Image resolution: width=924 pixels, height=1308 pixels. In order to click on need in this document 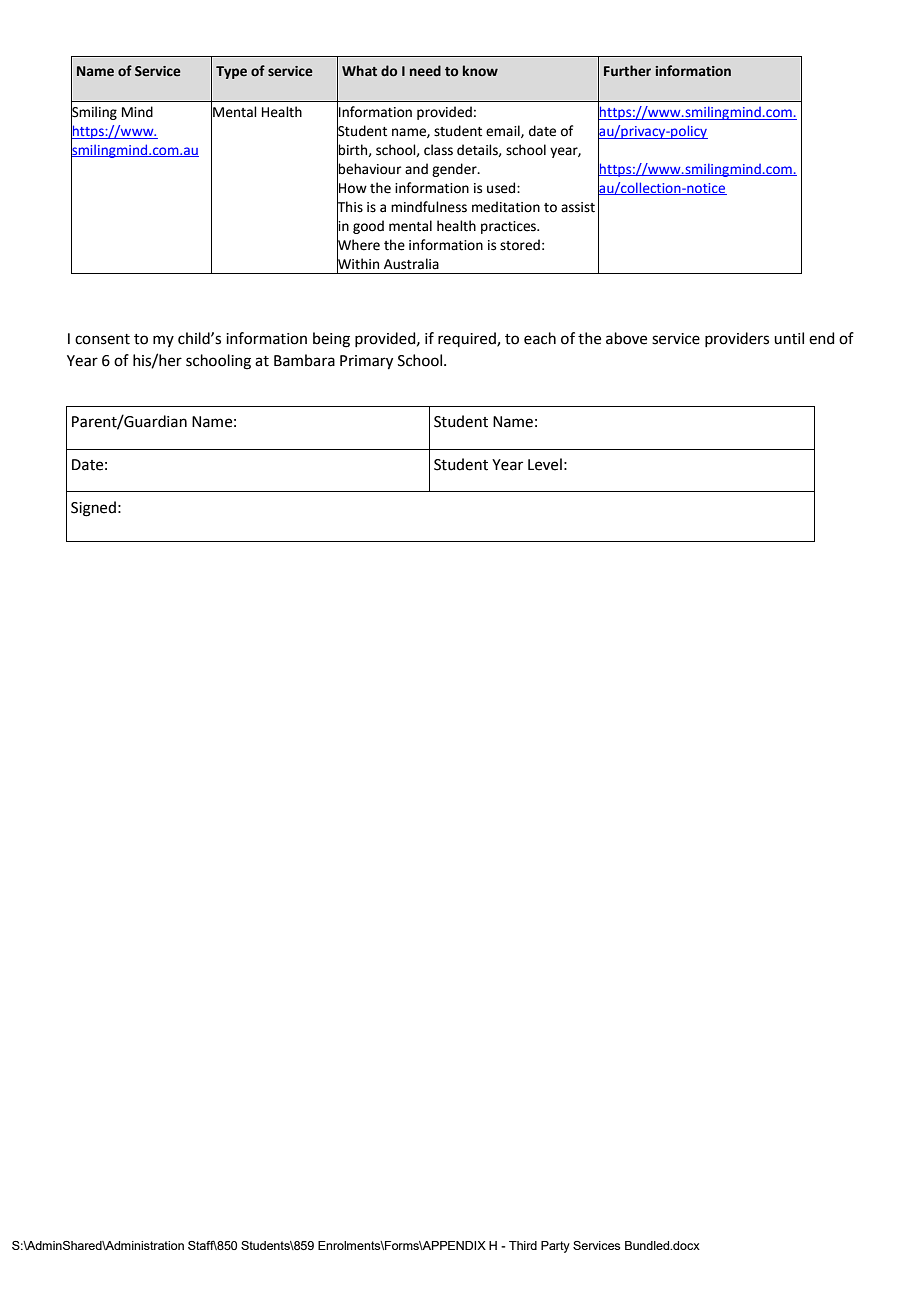, I will do `click(425, 71)`.
